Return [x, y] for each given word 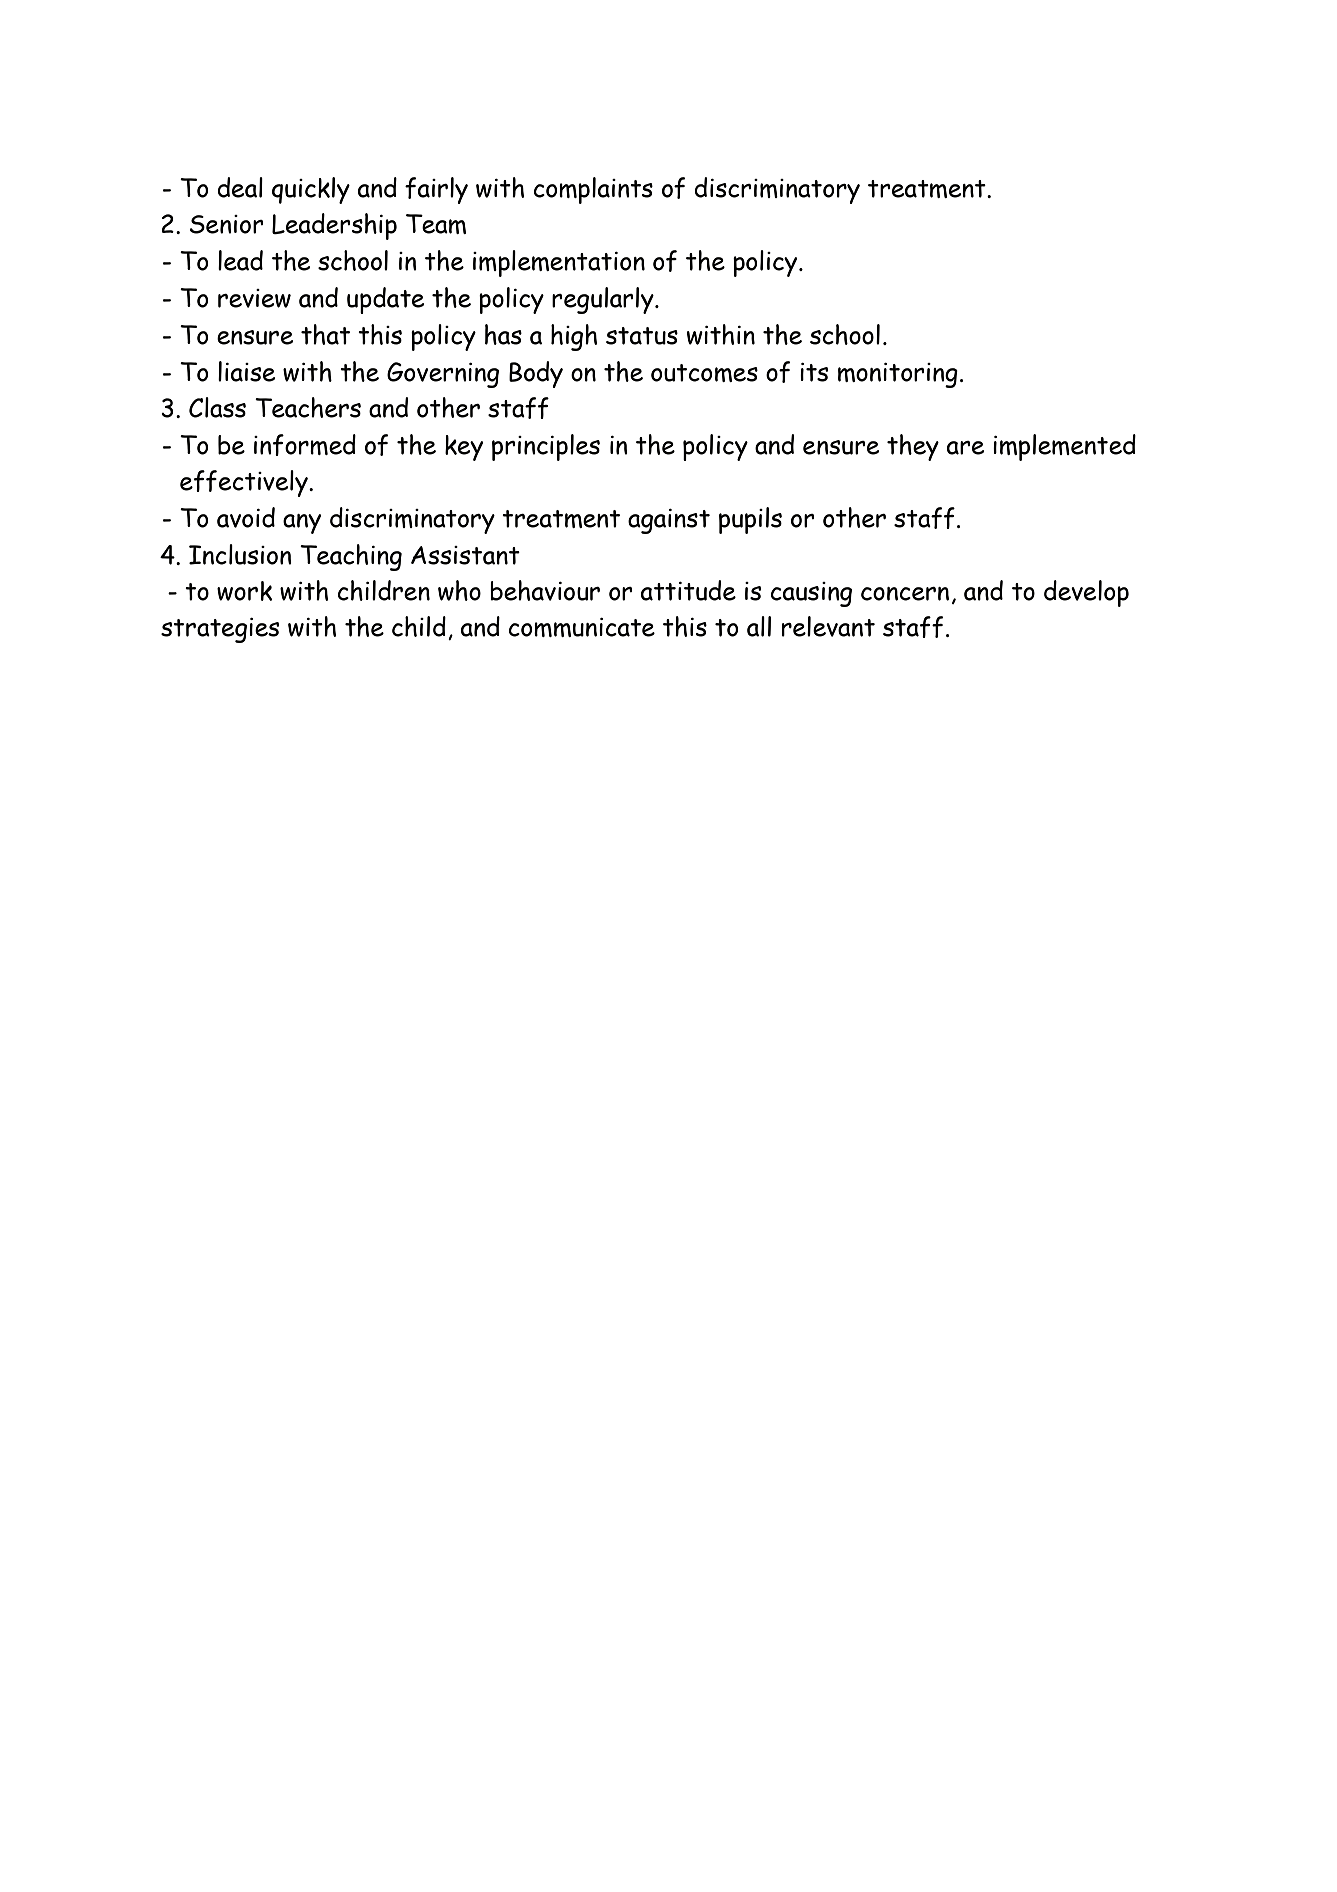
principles [546, 447]
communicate [582, 627]
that [325, 334]
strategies [220, 630]
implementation [559, 263]
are [965, 448]
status [642, 336]
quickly [311, 190]
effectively [245, 483]
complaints [593, 190]
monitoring [898, 375]
